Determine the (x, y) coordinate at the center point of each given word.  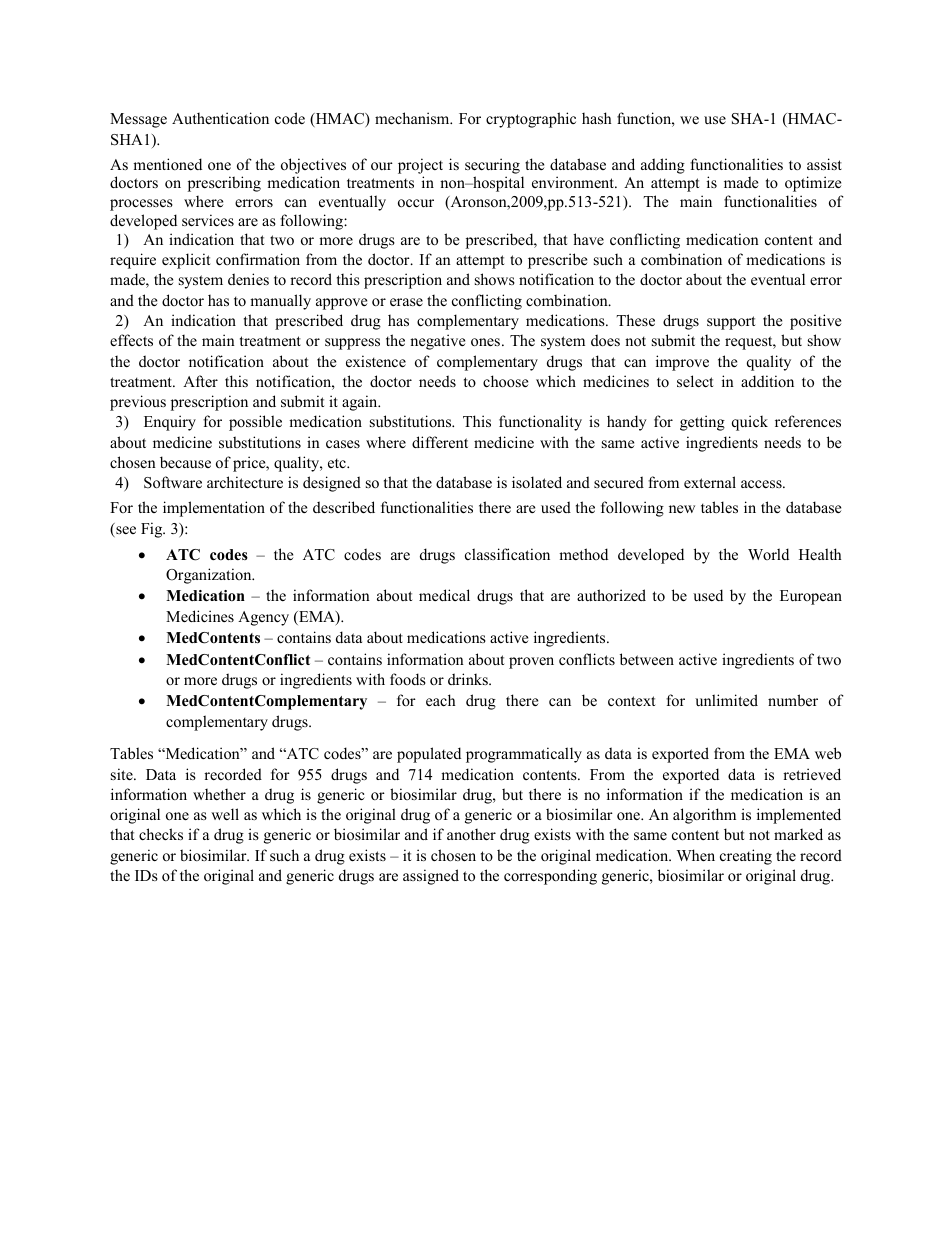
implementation (214, 509)
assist (824, 164)
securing (492, 166)
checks (161, 834)
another (471, 834)
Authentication (220, 118)
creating (746, 857)
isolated (537, 482)
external (710, 482)
